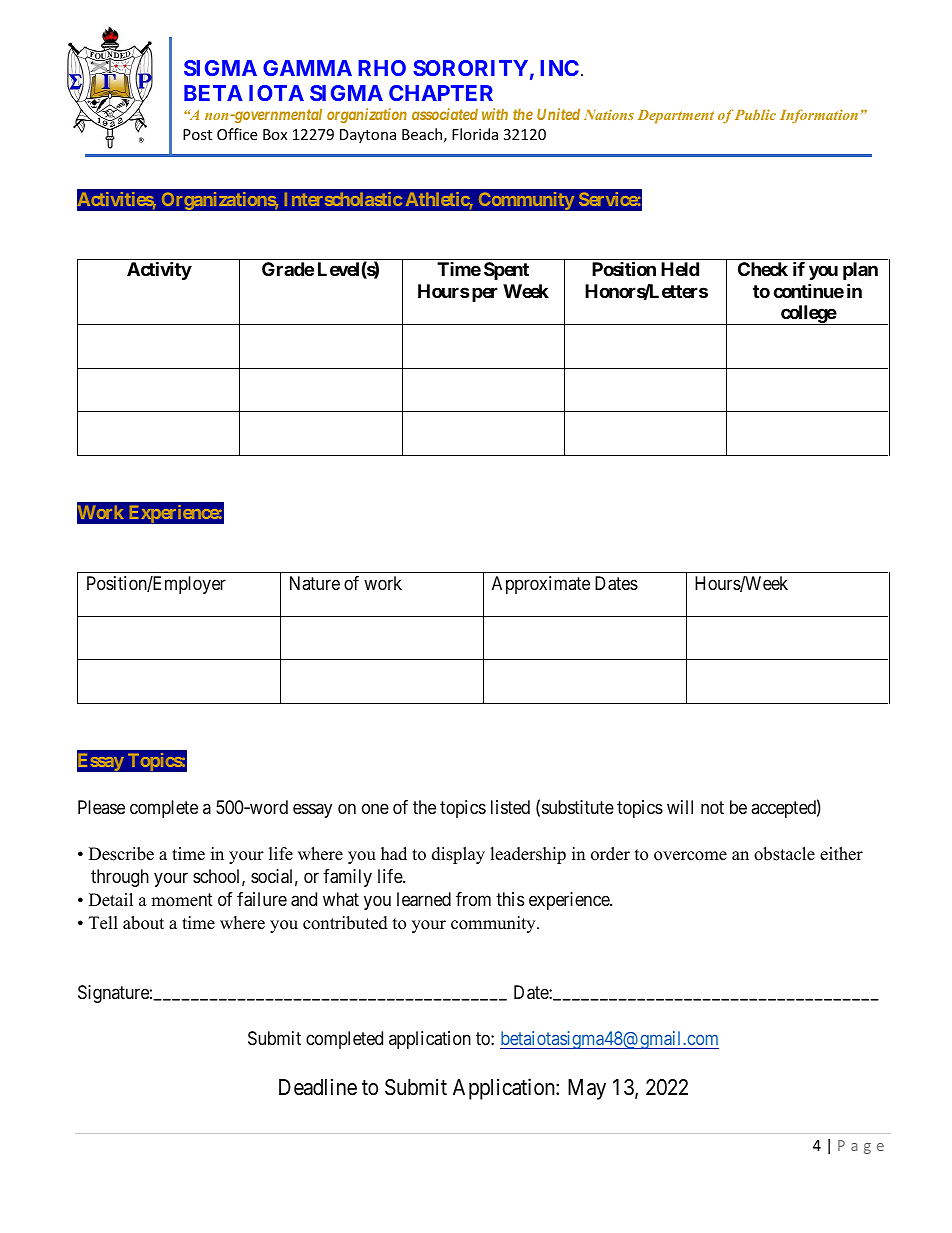  I want to click on substitute, so click(578, 807).
